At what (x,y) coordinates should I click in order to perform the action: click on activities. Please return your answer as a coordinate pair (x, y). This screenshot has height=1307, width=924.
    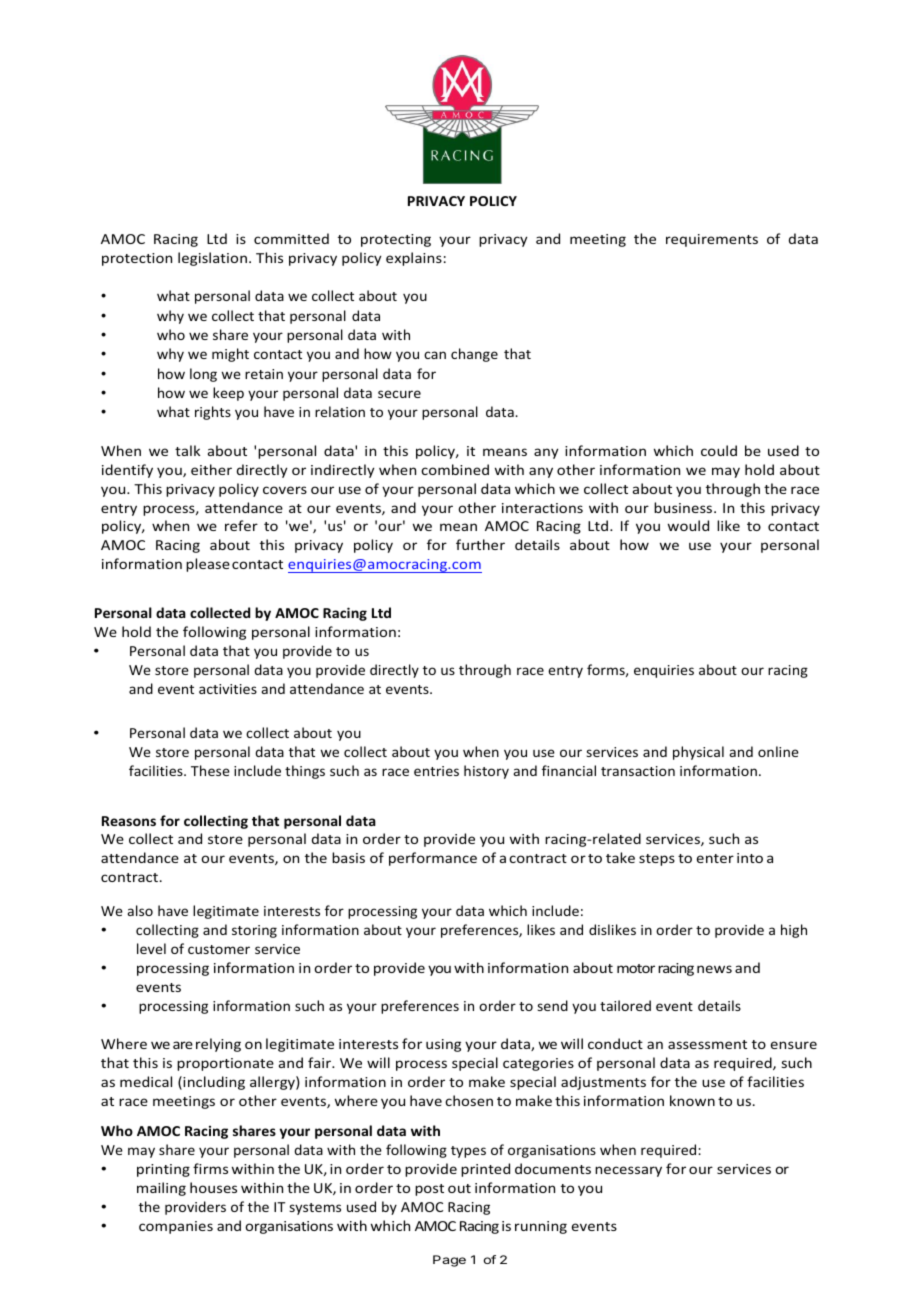
    Looking at the image, I should click on (228, 689).
